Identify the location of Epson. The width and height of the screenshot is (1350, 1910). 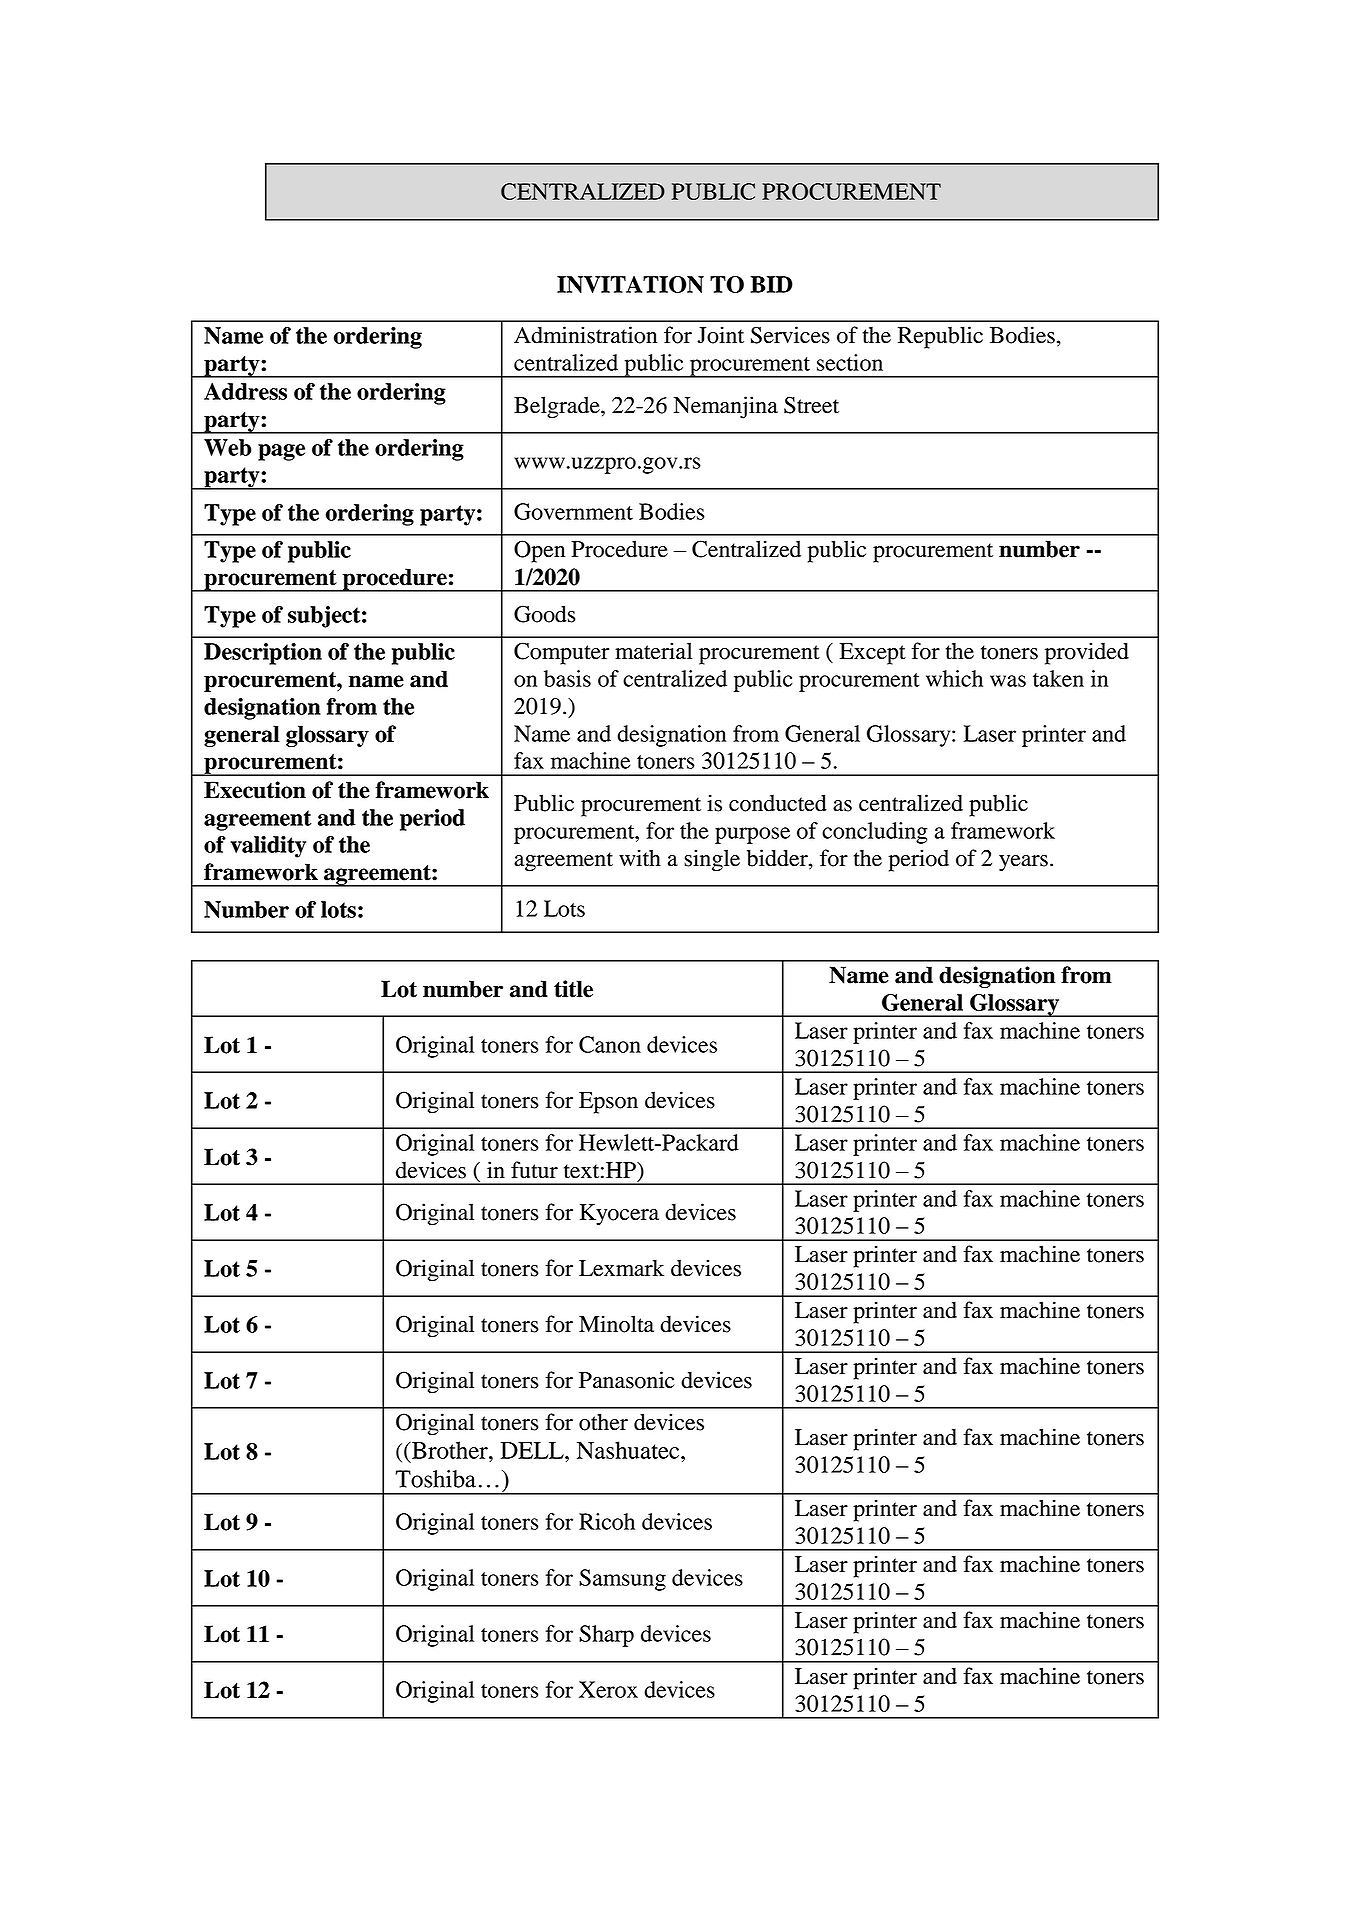
(608, 1103).
